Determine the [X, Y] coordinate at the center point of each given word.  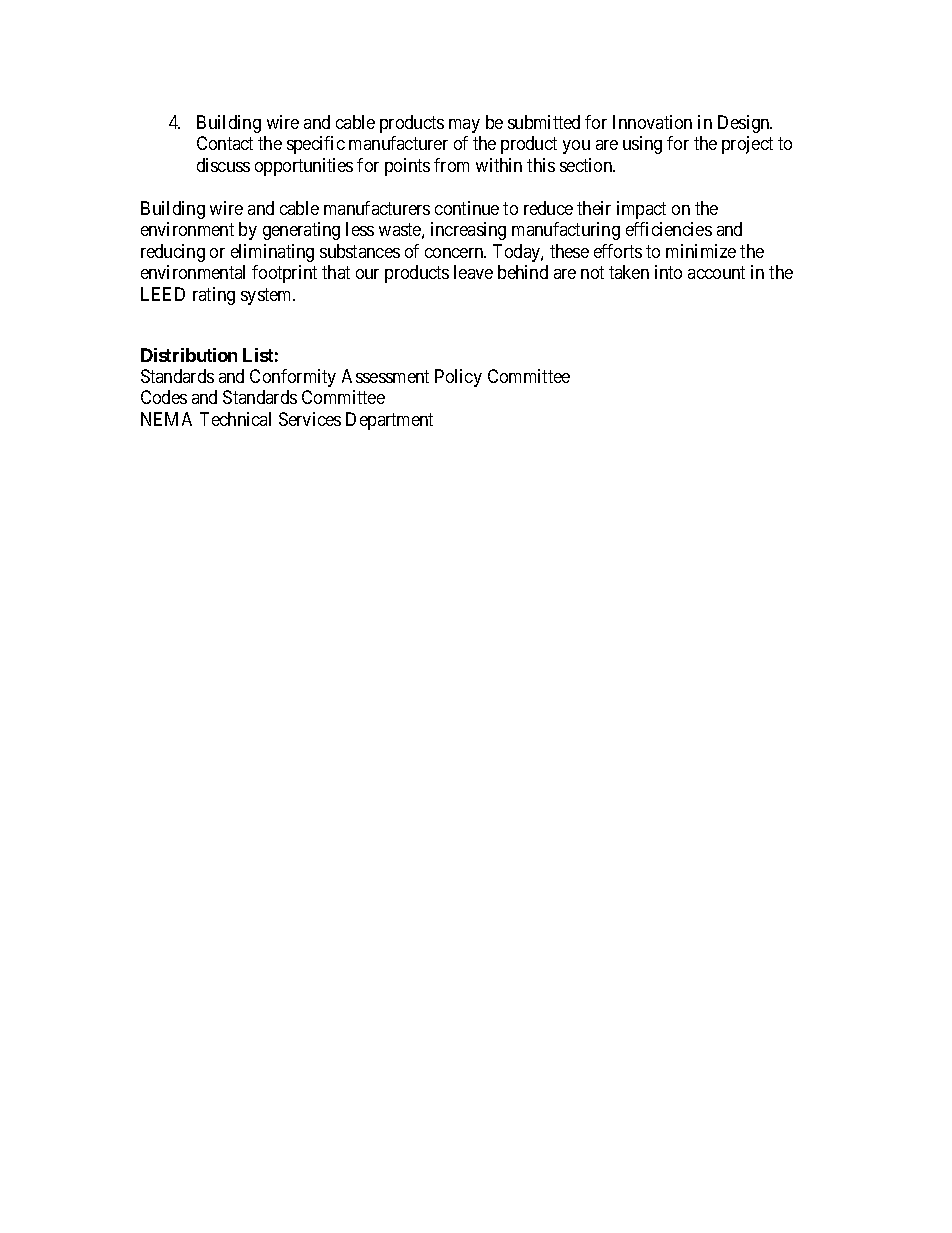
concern [455, 253]
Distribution [189, 355]
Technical [235, 419]
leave [473, 272]
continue [467, 208]
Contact [225, 143]
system [268, 296]
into [668, 272]
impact [641, 210]
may [464, 126]
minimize [701, 251]
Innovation [652, 122]
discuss [223, 165]
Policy [458, 378]
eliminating [272, 253]
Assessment [385, 376]
